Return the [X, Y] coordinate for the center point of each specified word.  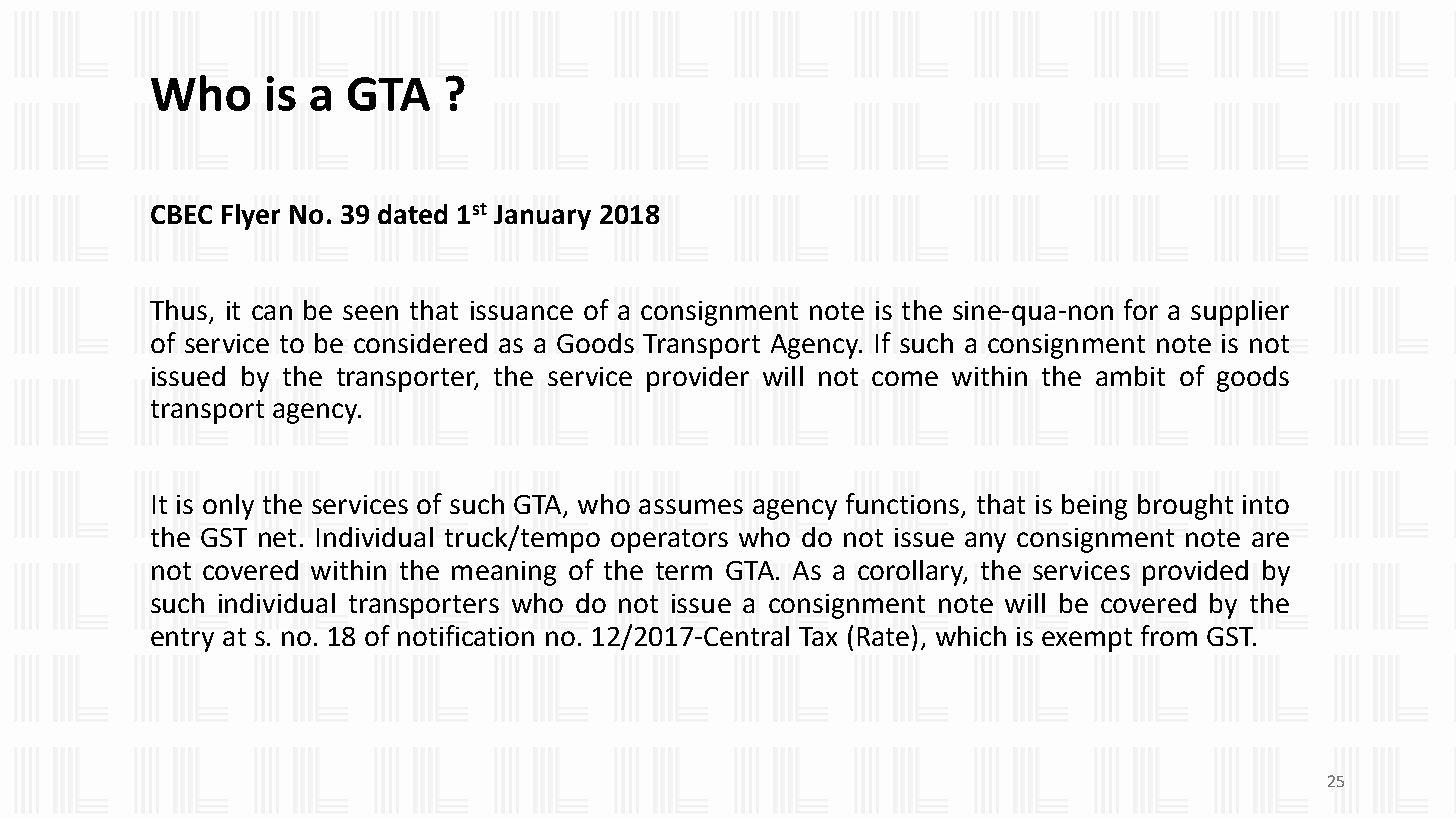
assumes [691, 506]
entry [182, 640]
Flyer [251, 217]
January [542, 217]
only [228, 507]
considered [420, 343]
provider [698, 379]
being [1094, 507]
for [1141, 309]
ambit [1130, 376]
